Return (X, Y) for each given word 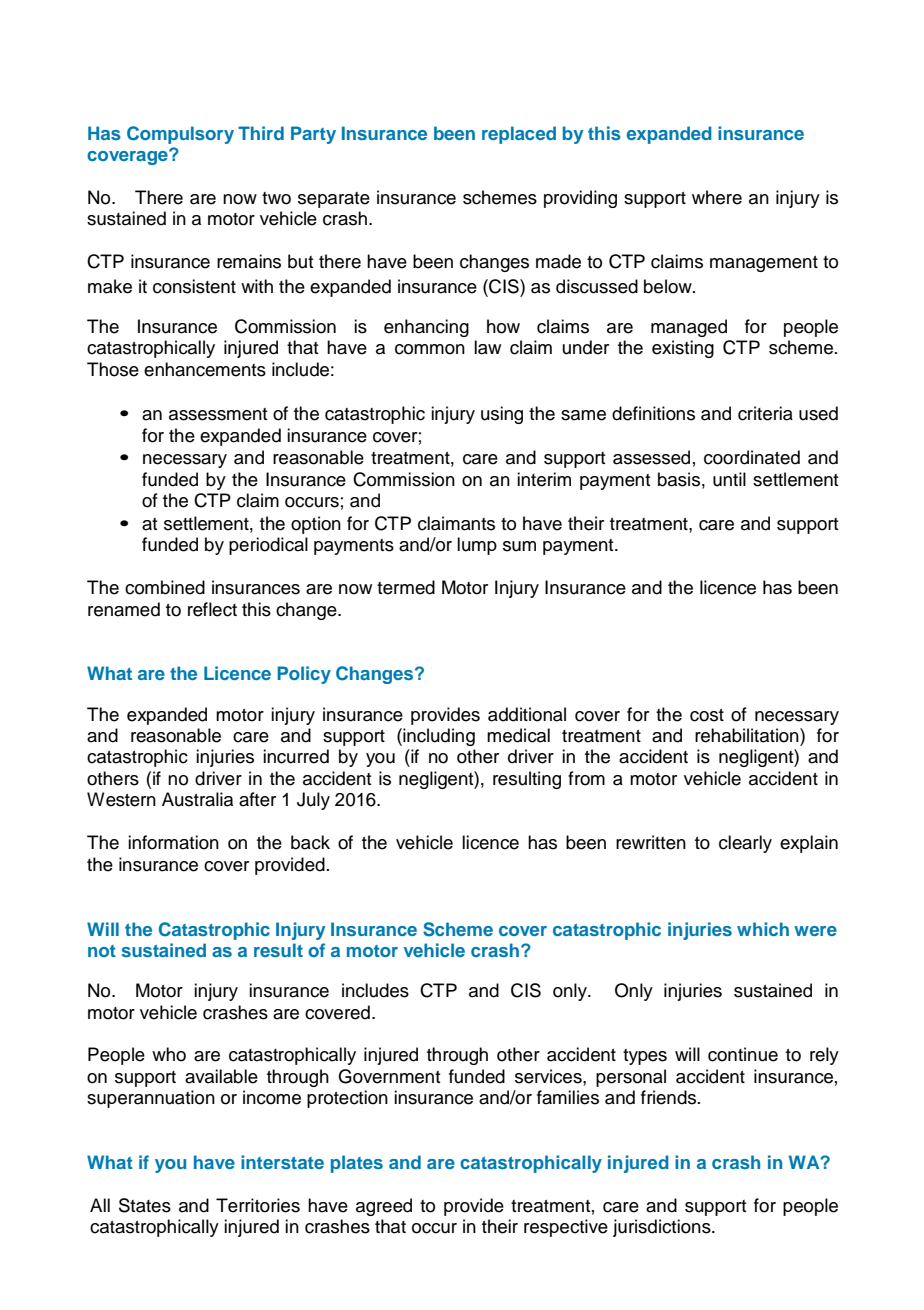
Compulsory (180, 135)
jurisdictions (663, 1228)
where (717, 197)
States (145, 1205)
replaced (519, 135)
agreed (384, 1207)
